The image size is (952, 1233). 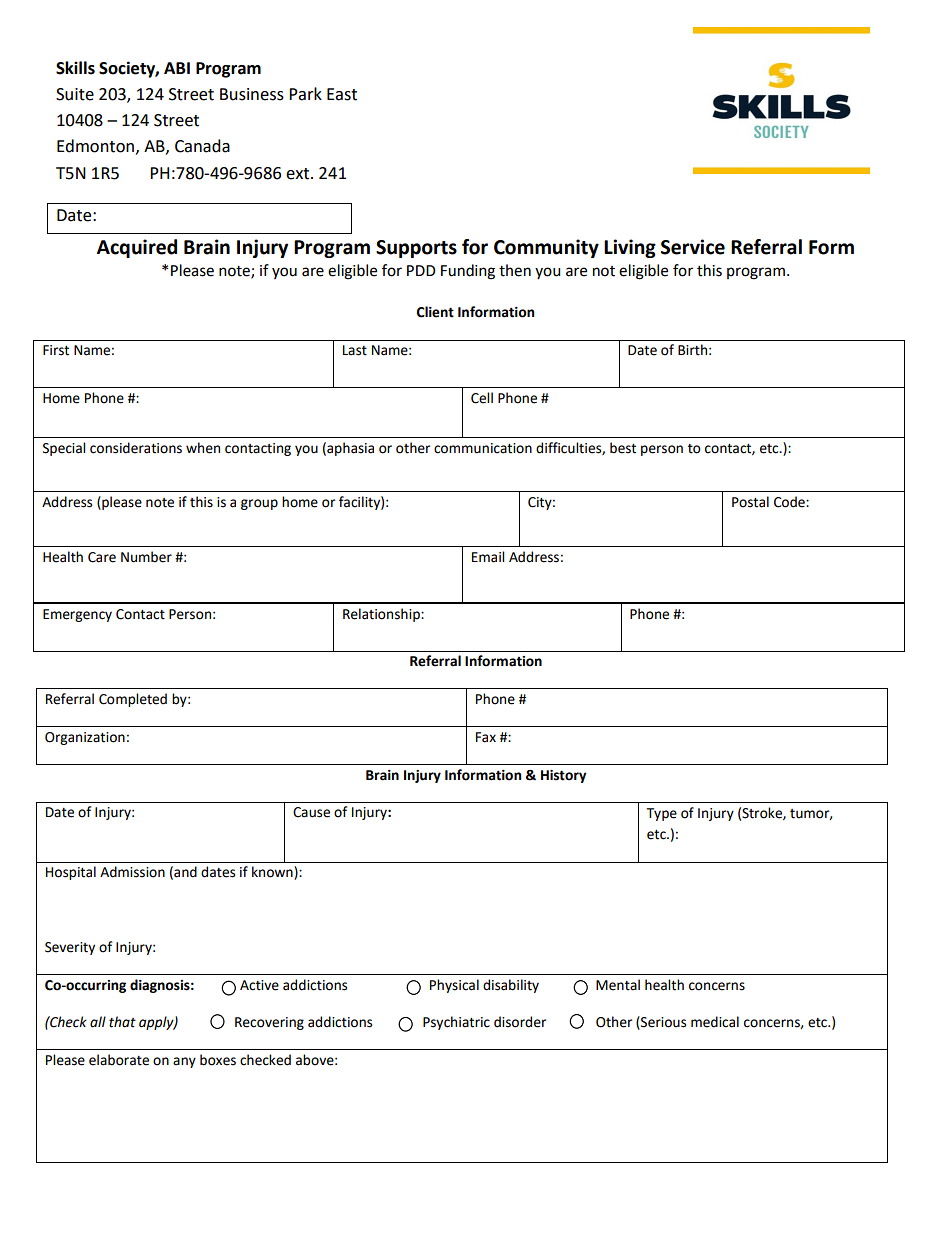 What do you see at coordinates (486, 737) in the screenshot?
I see `Fax` at bounding box center [486, 737].
